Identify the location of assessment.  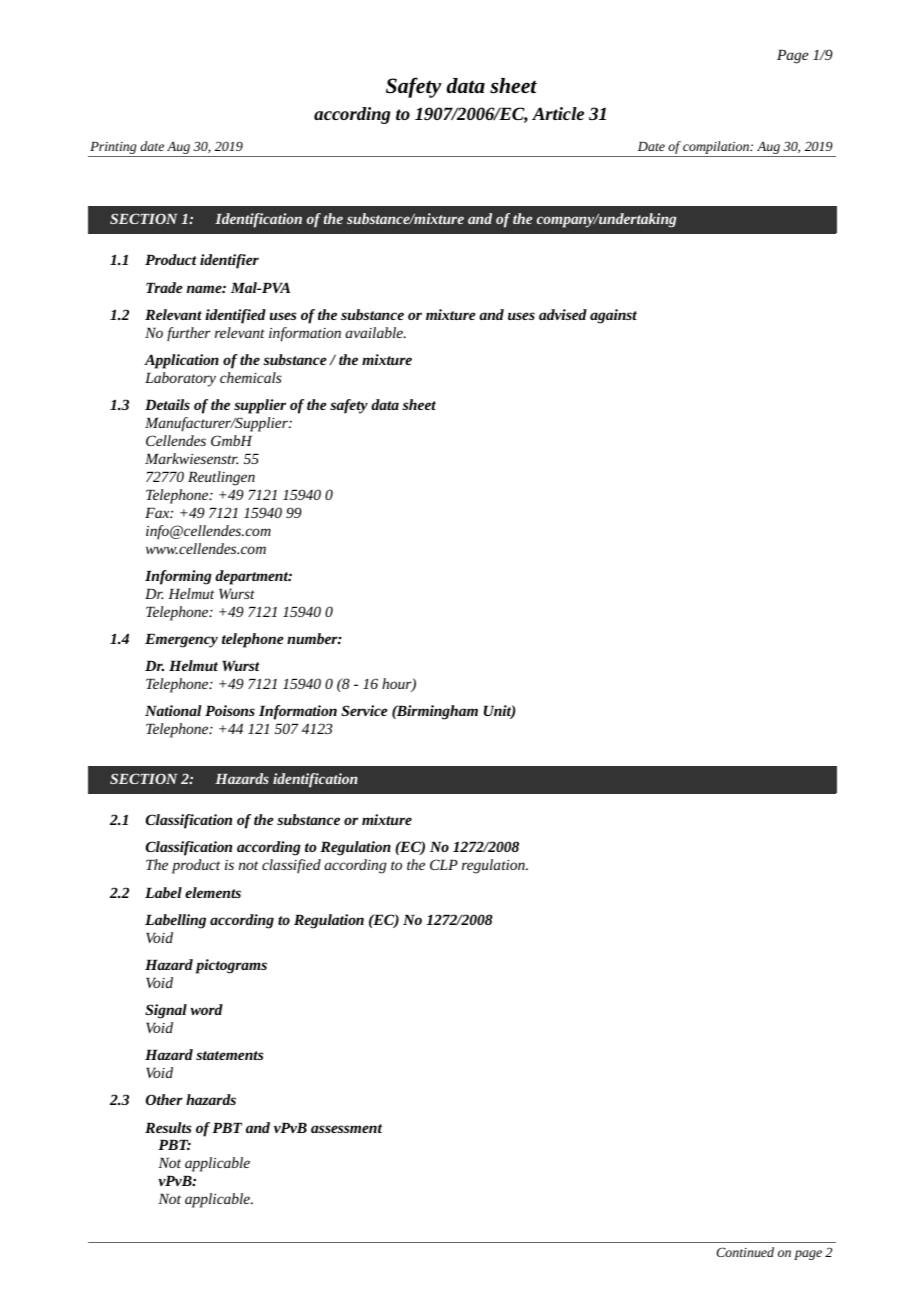
(346, 1128).
